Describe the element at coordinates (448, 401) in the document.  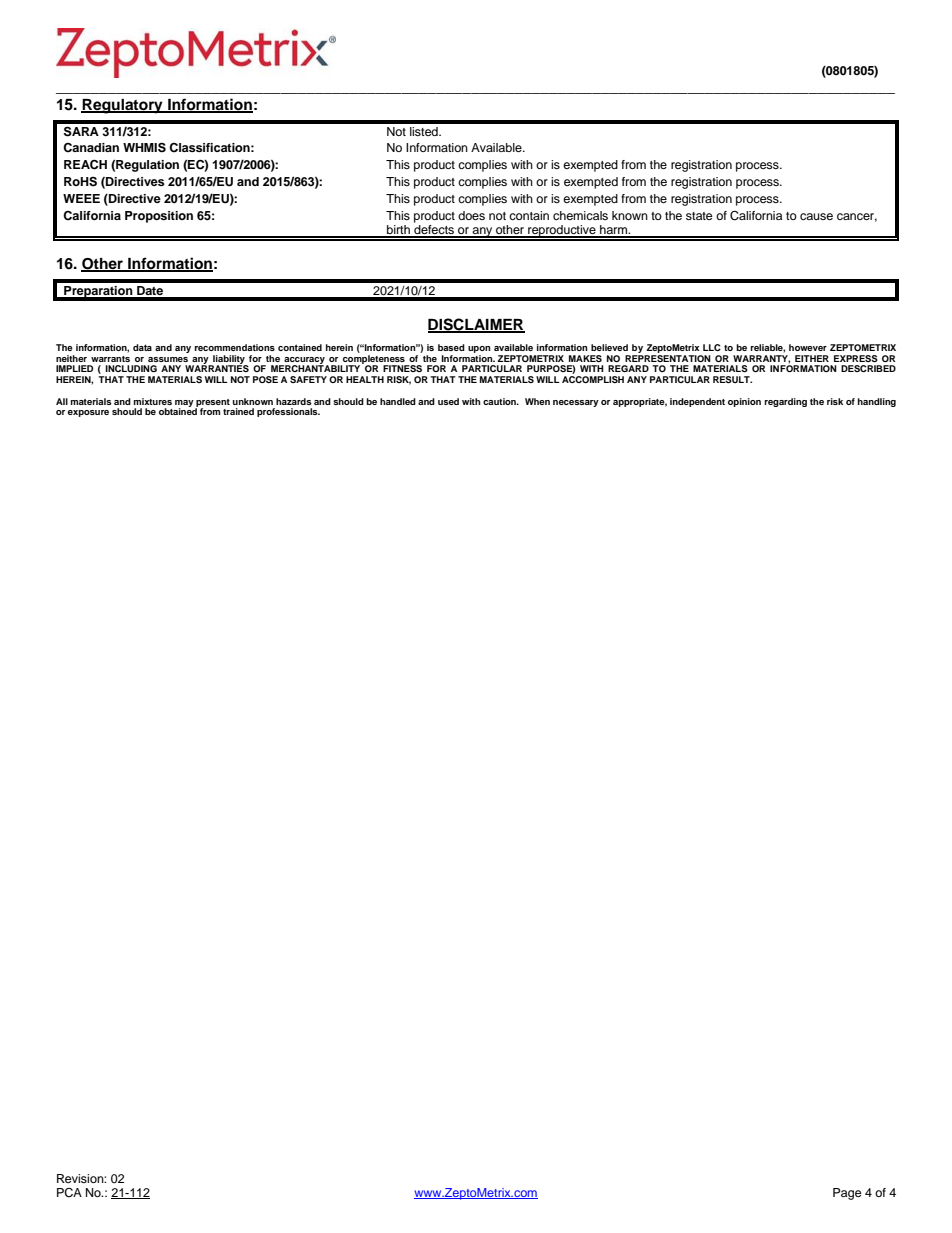
I see `used` at that location.
